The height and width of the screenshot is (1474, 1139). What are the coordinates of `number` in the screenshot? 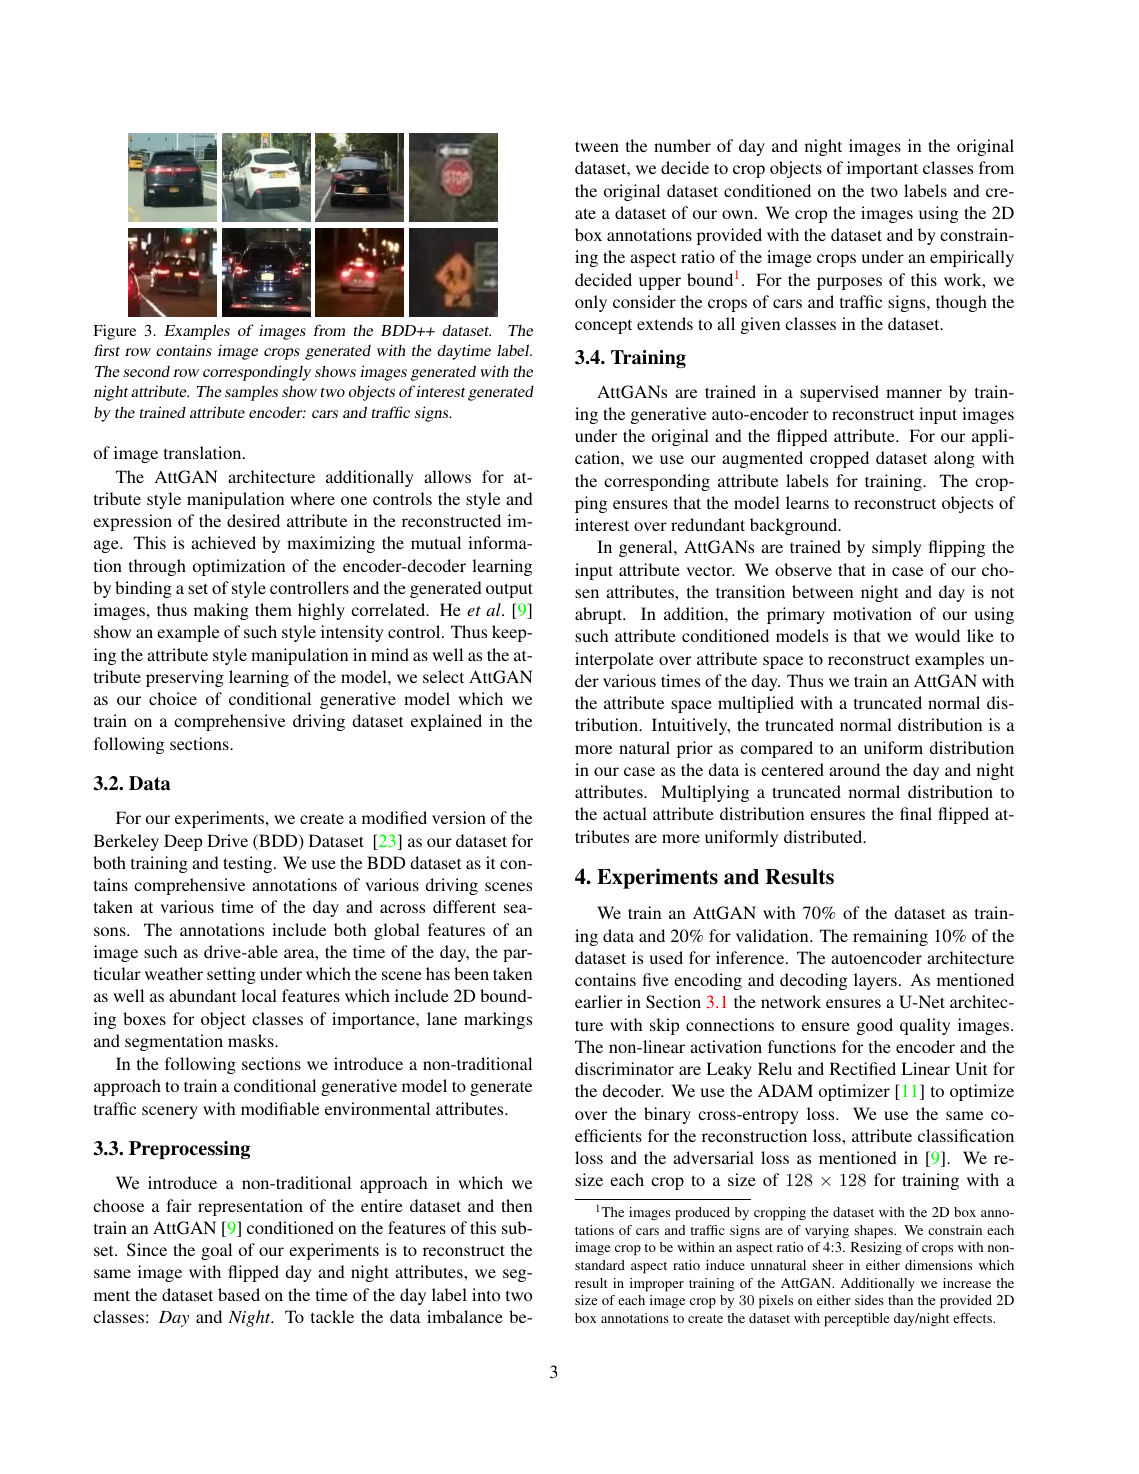 It's located at (682, 145).
